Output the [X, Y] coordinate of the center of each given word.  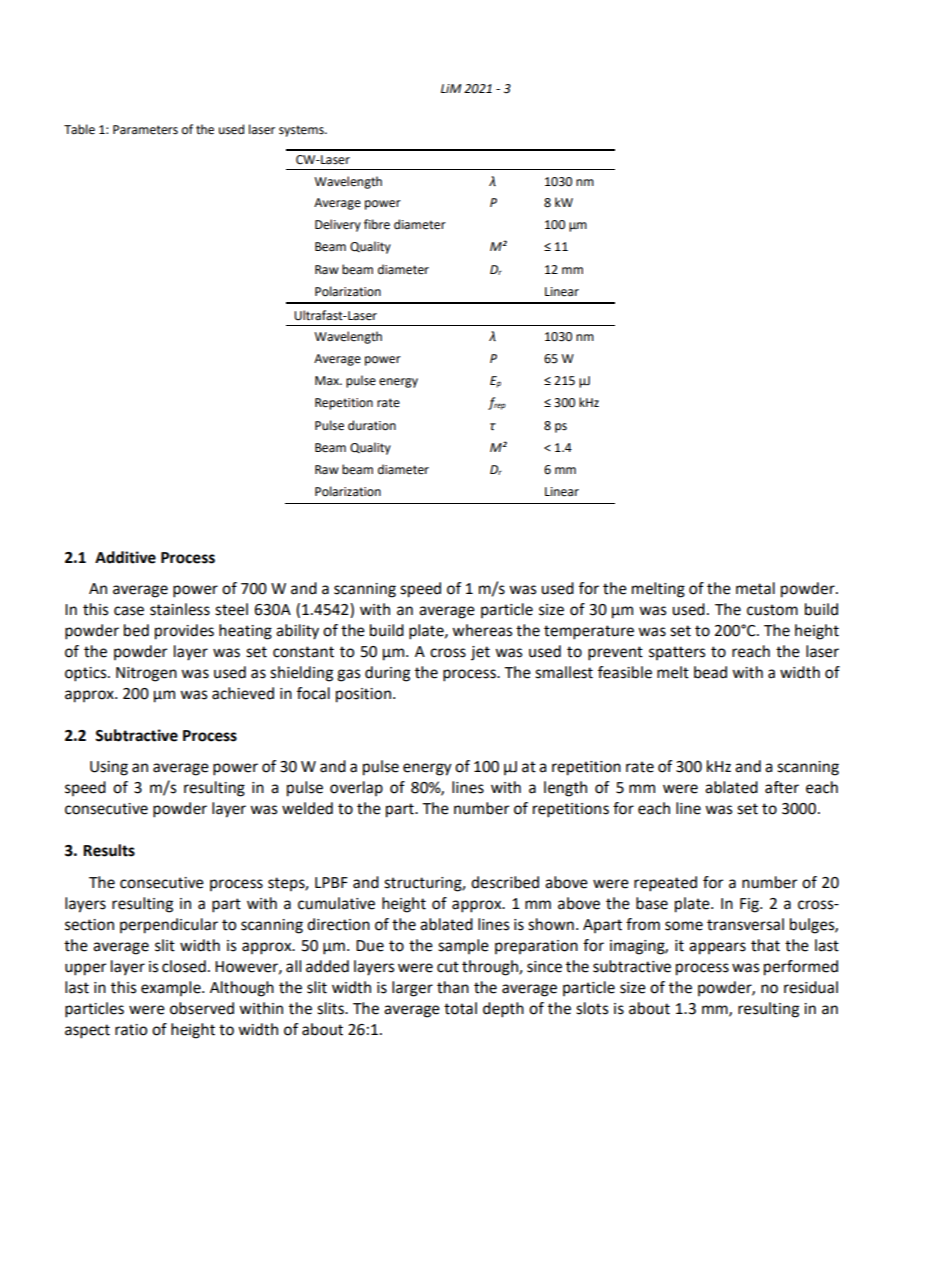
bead [710, 672]
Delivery [338, 225]
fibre [377, 224]
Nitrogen [146, 674]
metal [755, 588]
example [172, 988]
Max [328, 380]
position [363, 695]
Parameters [145, 130]
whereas [482, 630]
